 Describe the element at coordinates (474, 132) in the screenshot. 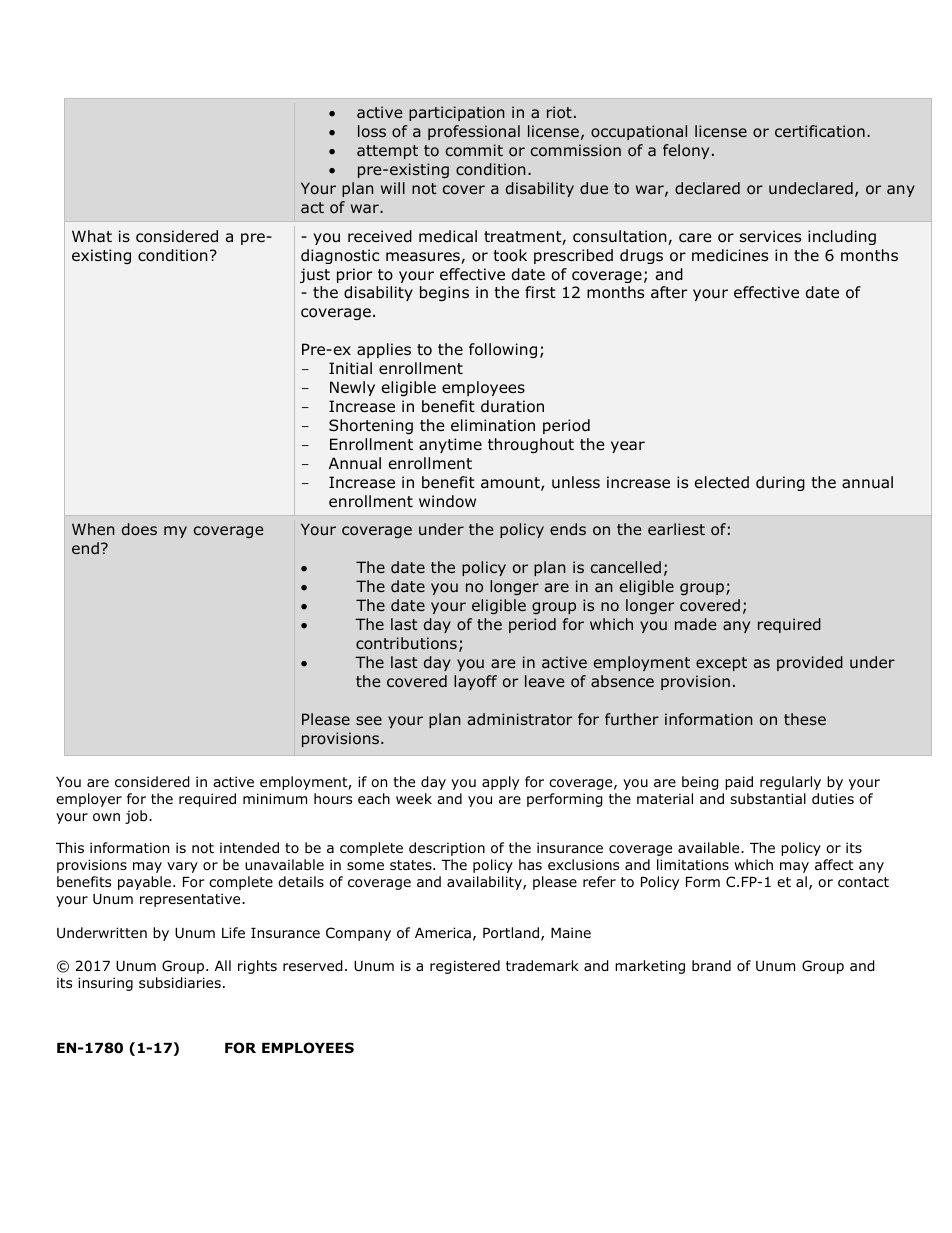

I see `professional` at that location.
